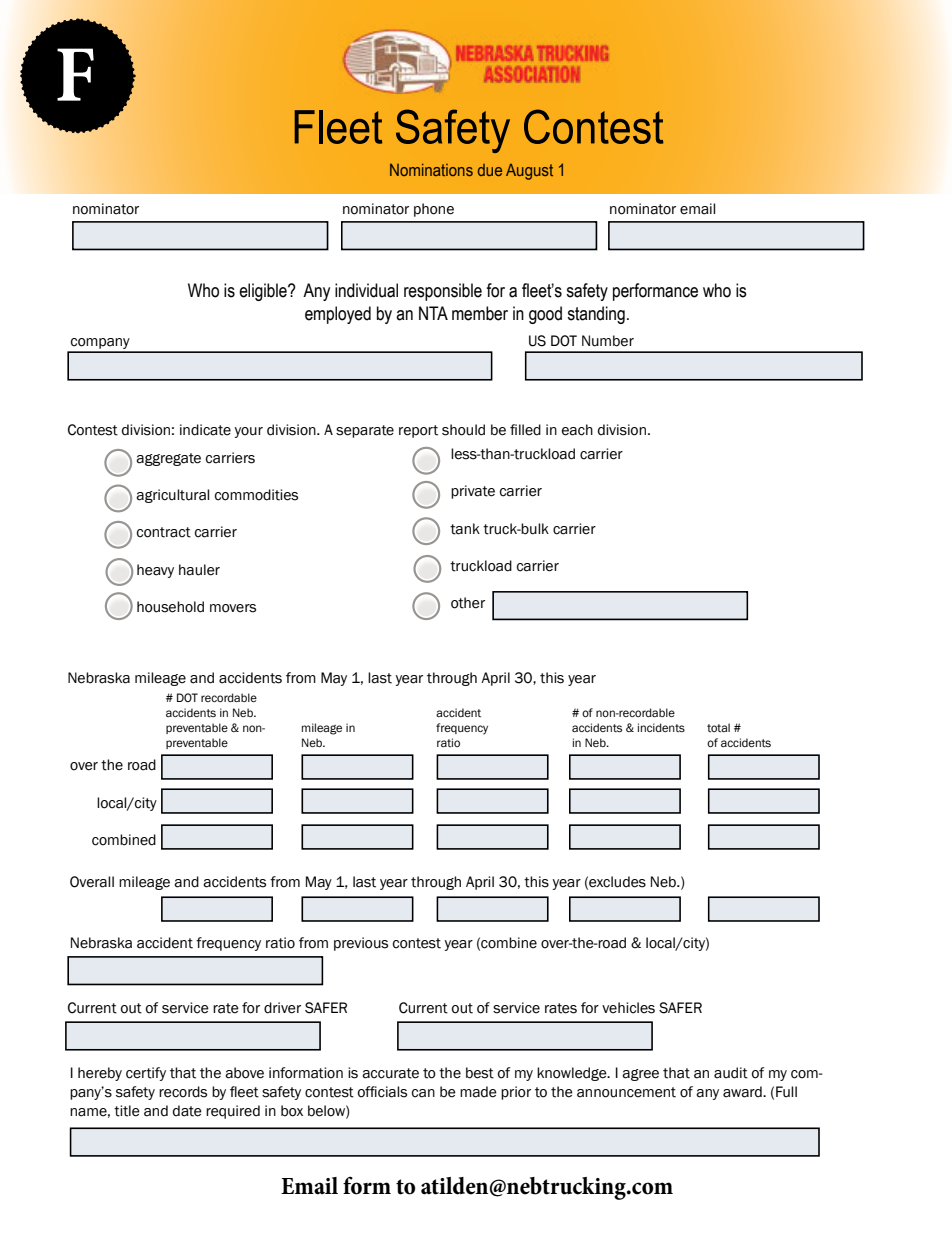 Image resolution: width=952 pixels, height=1233 pixels. I want to click on audit, so click(731, 1073).
